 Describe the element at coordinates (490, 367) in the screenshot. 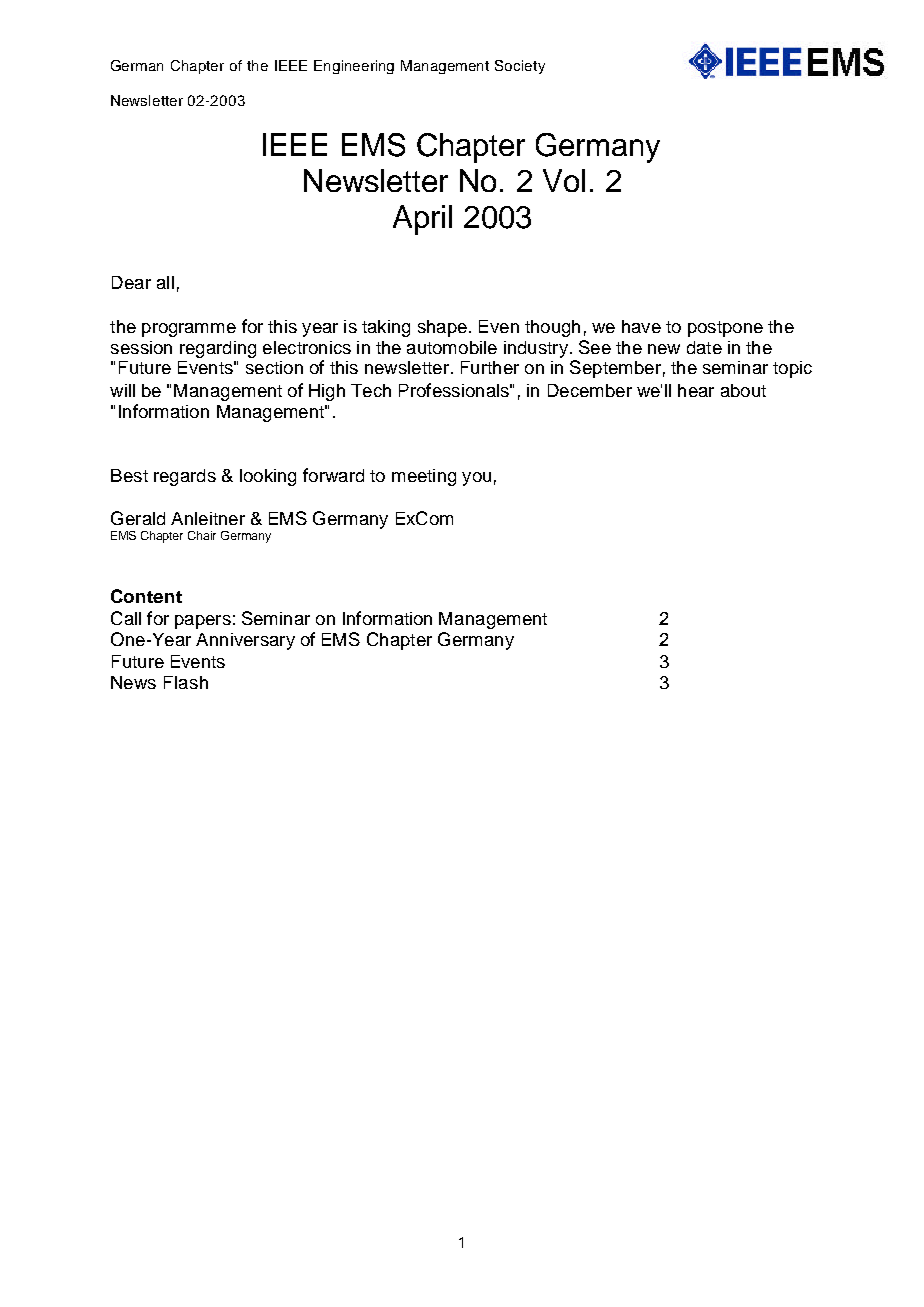

I see `Further` at that location.
